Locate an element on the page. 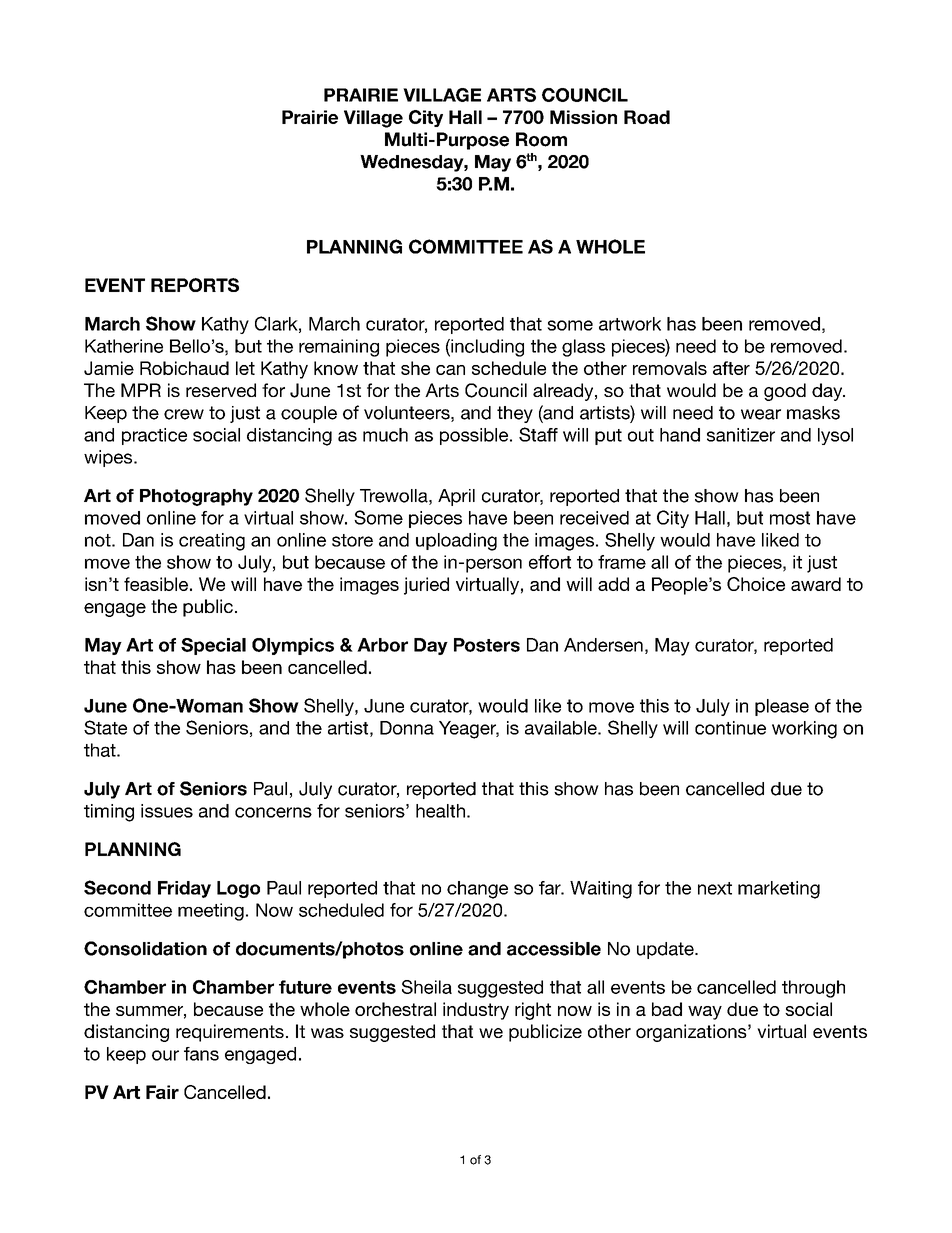 The image size is (952, 1233). REPORTS is located at coordinates (195, 285).
